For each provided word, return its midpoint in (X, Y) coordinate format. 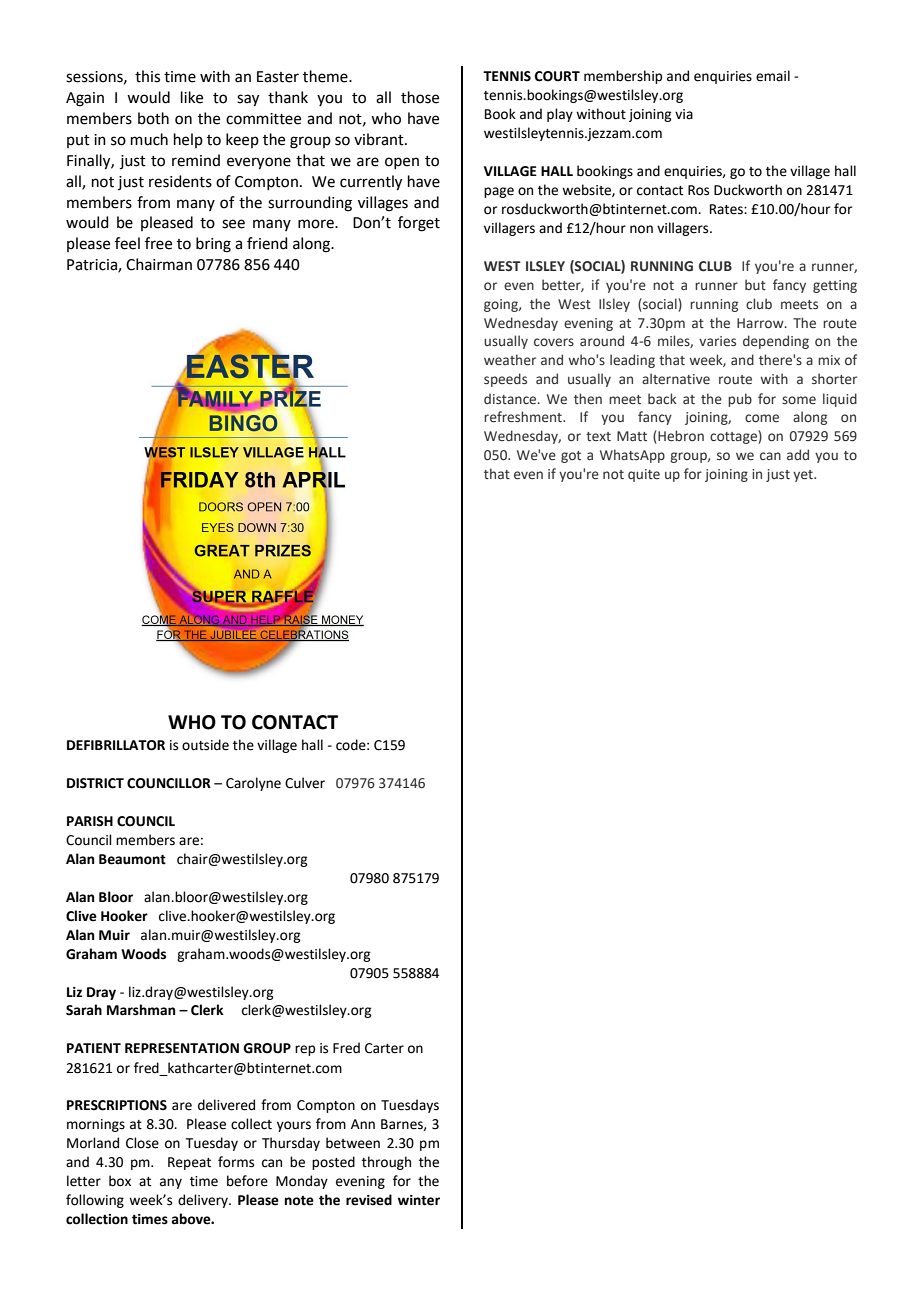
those (420, 97)
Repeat (189, 1163)
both (153, 118)
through (386, 1163)
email (773, 76)
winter (419, 1200)
